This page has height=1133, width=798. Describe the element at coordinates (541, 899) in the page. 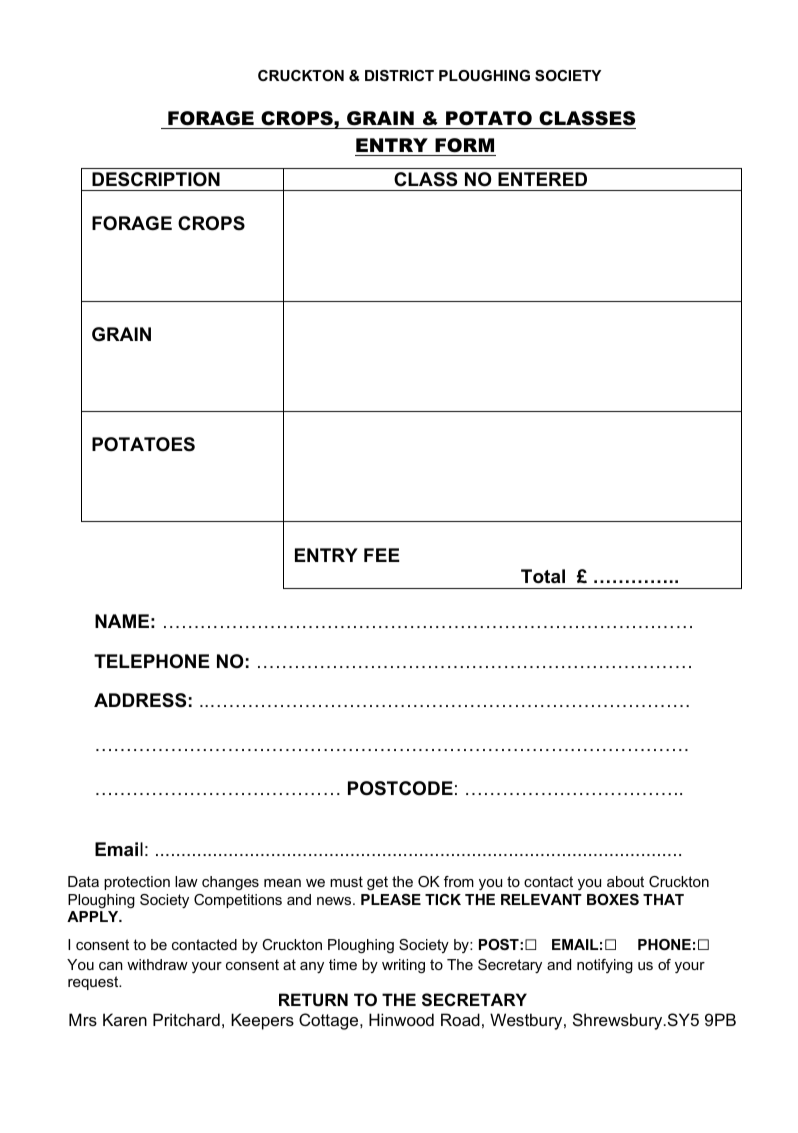

I see `RELEVANT` at that location.
